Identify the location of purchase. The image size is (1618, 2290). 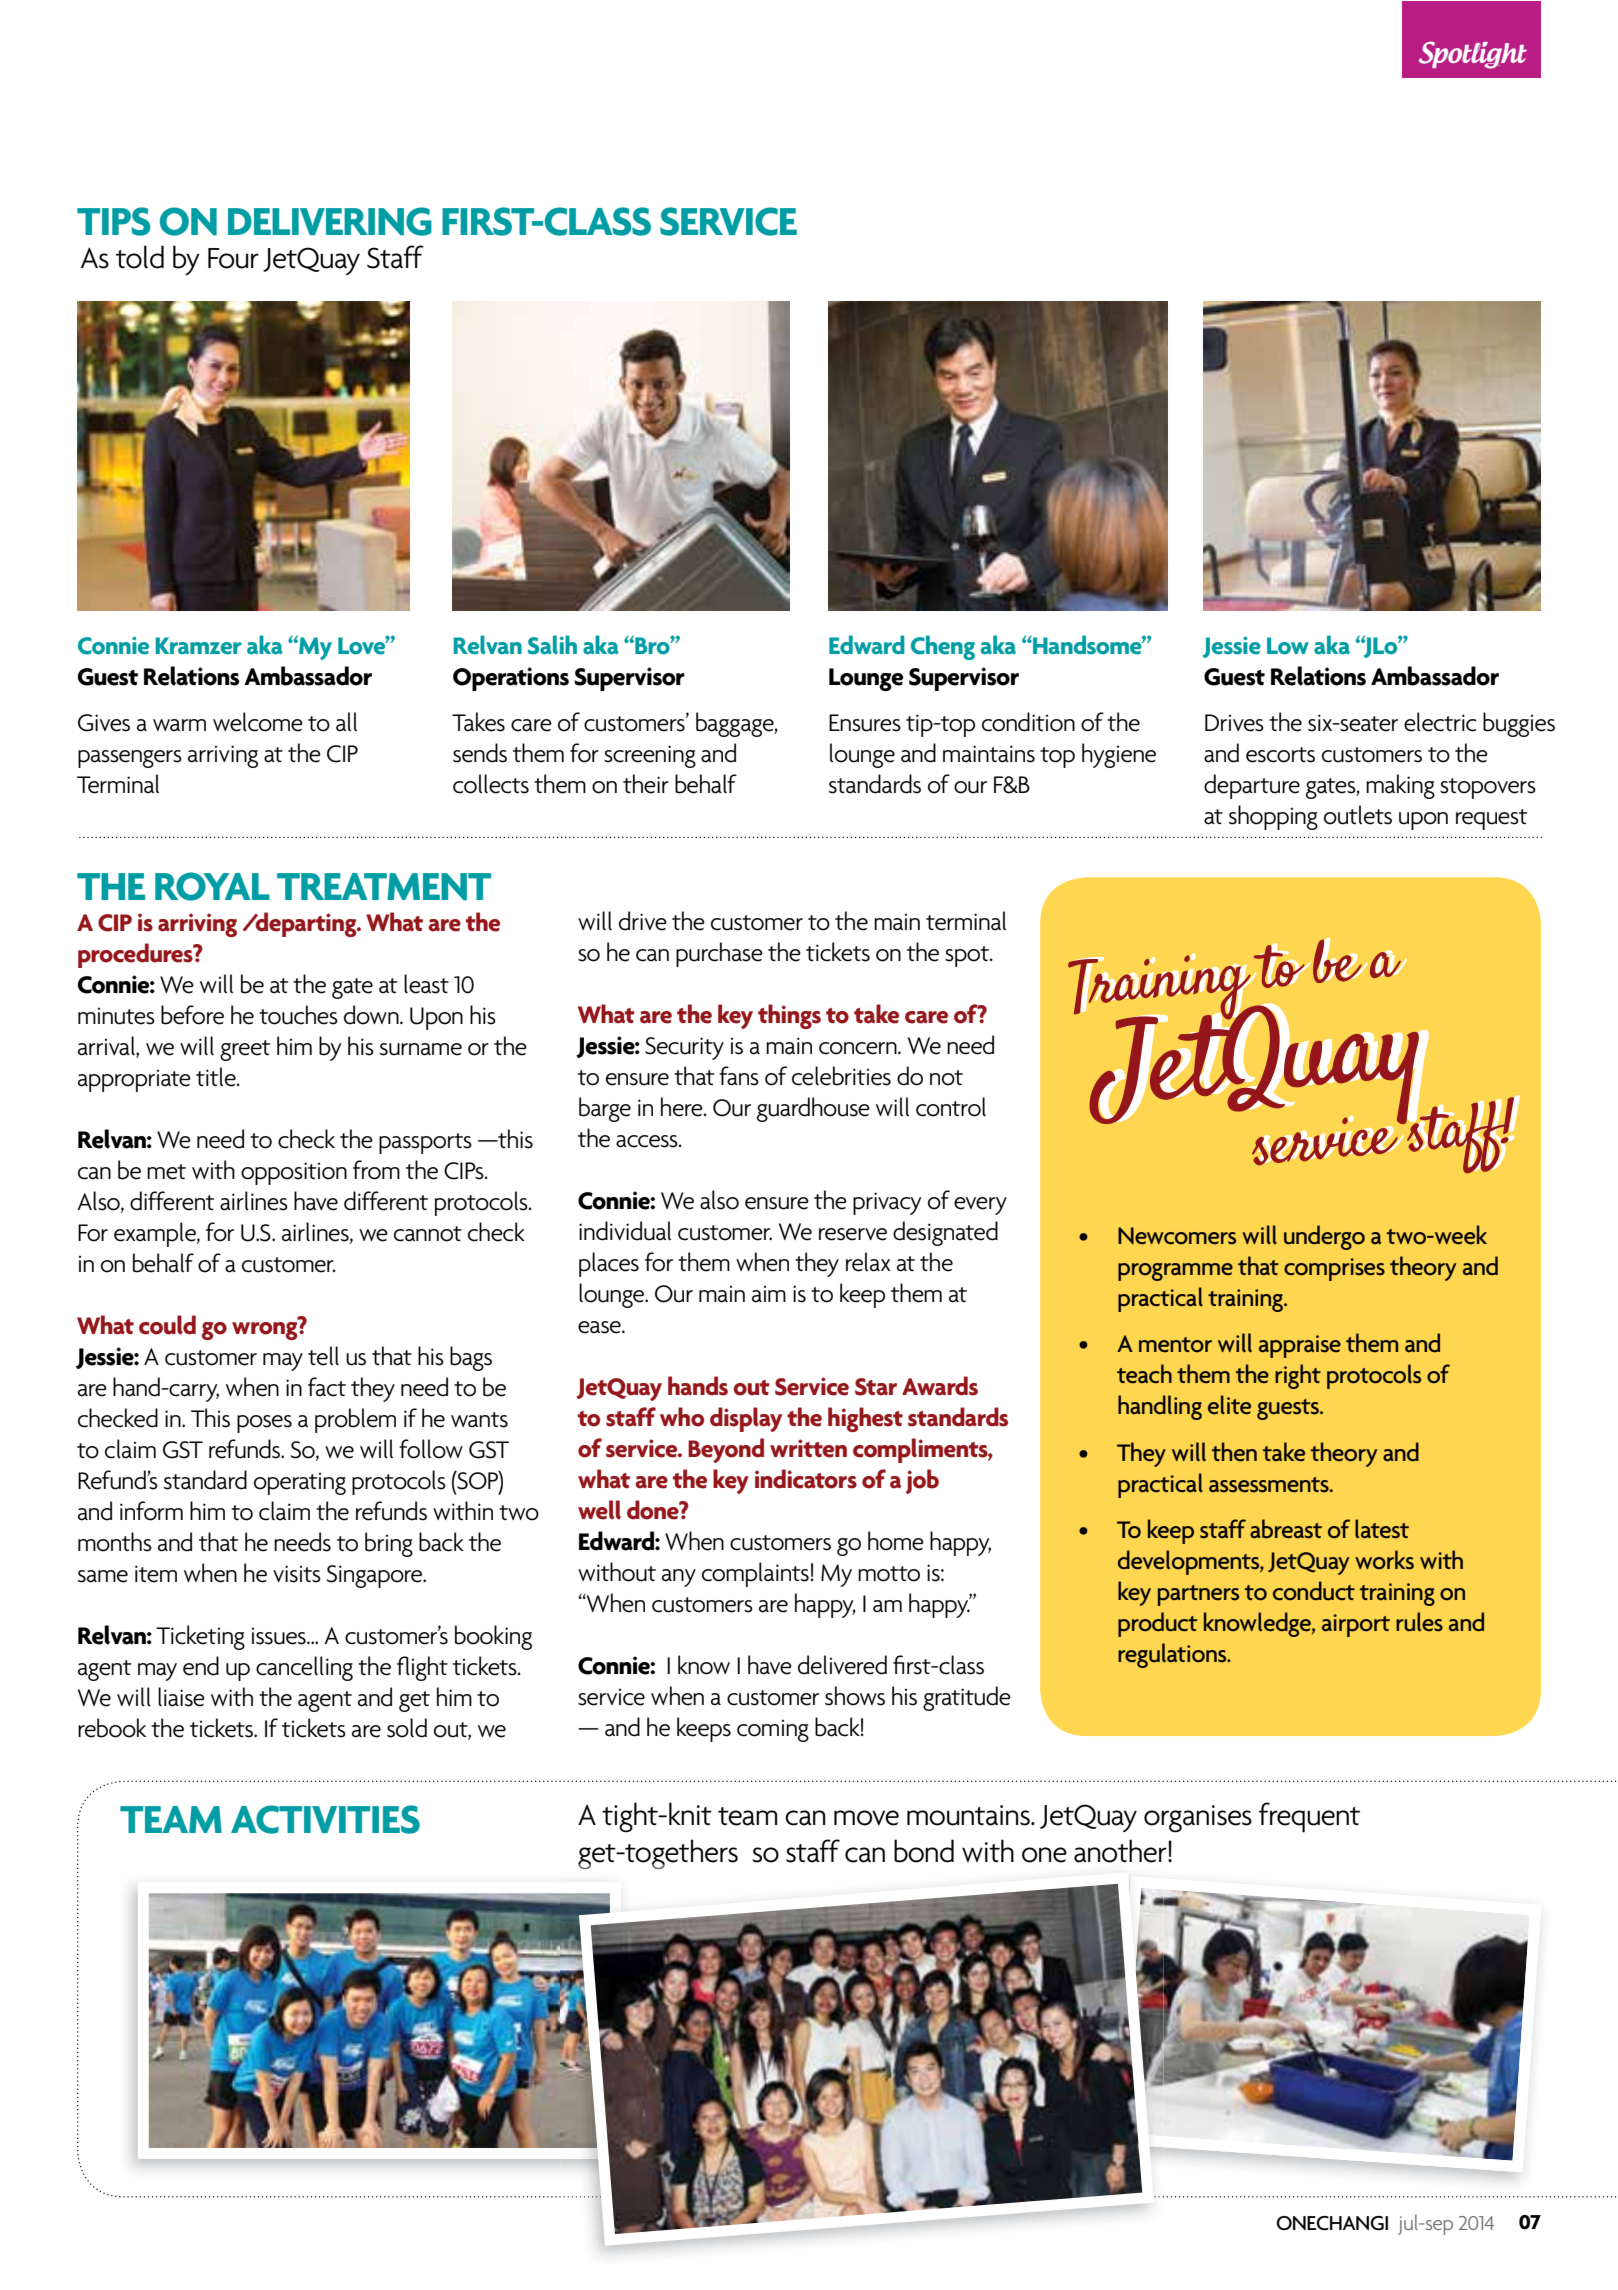
(719, 954).
